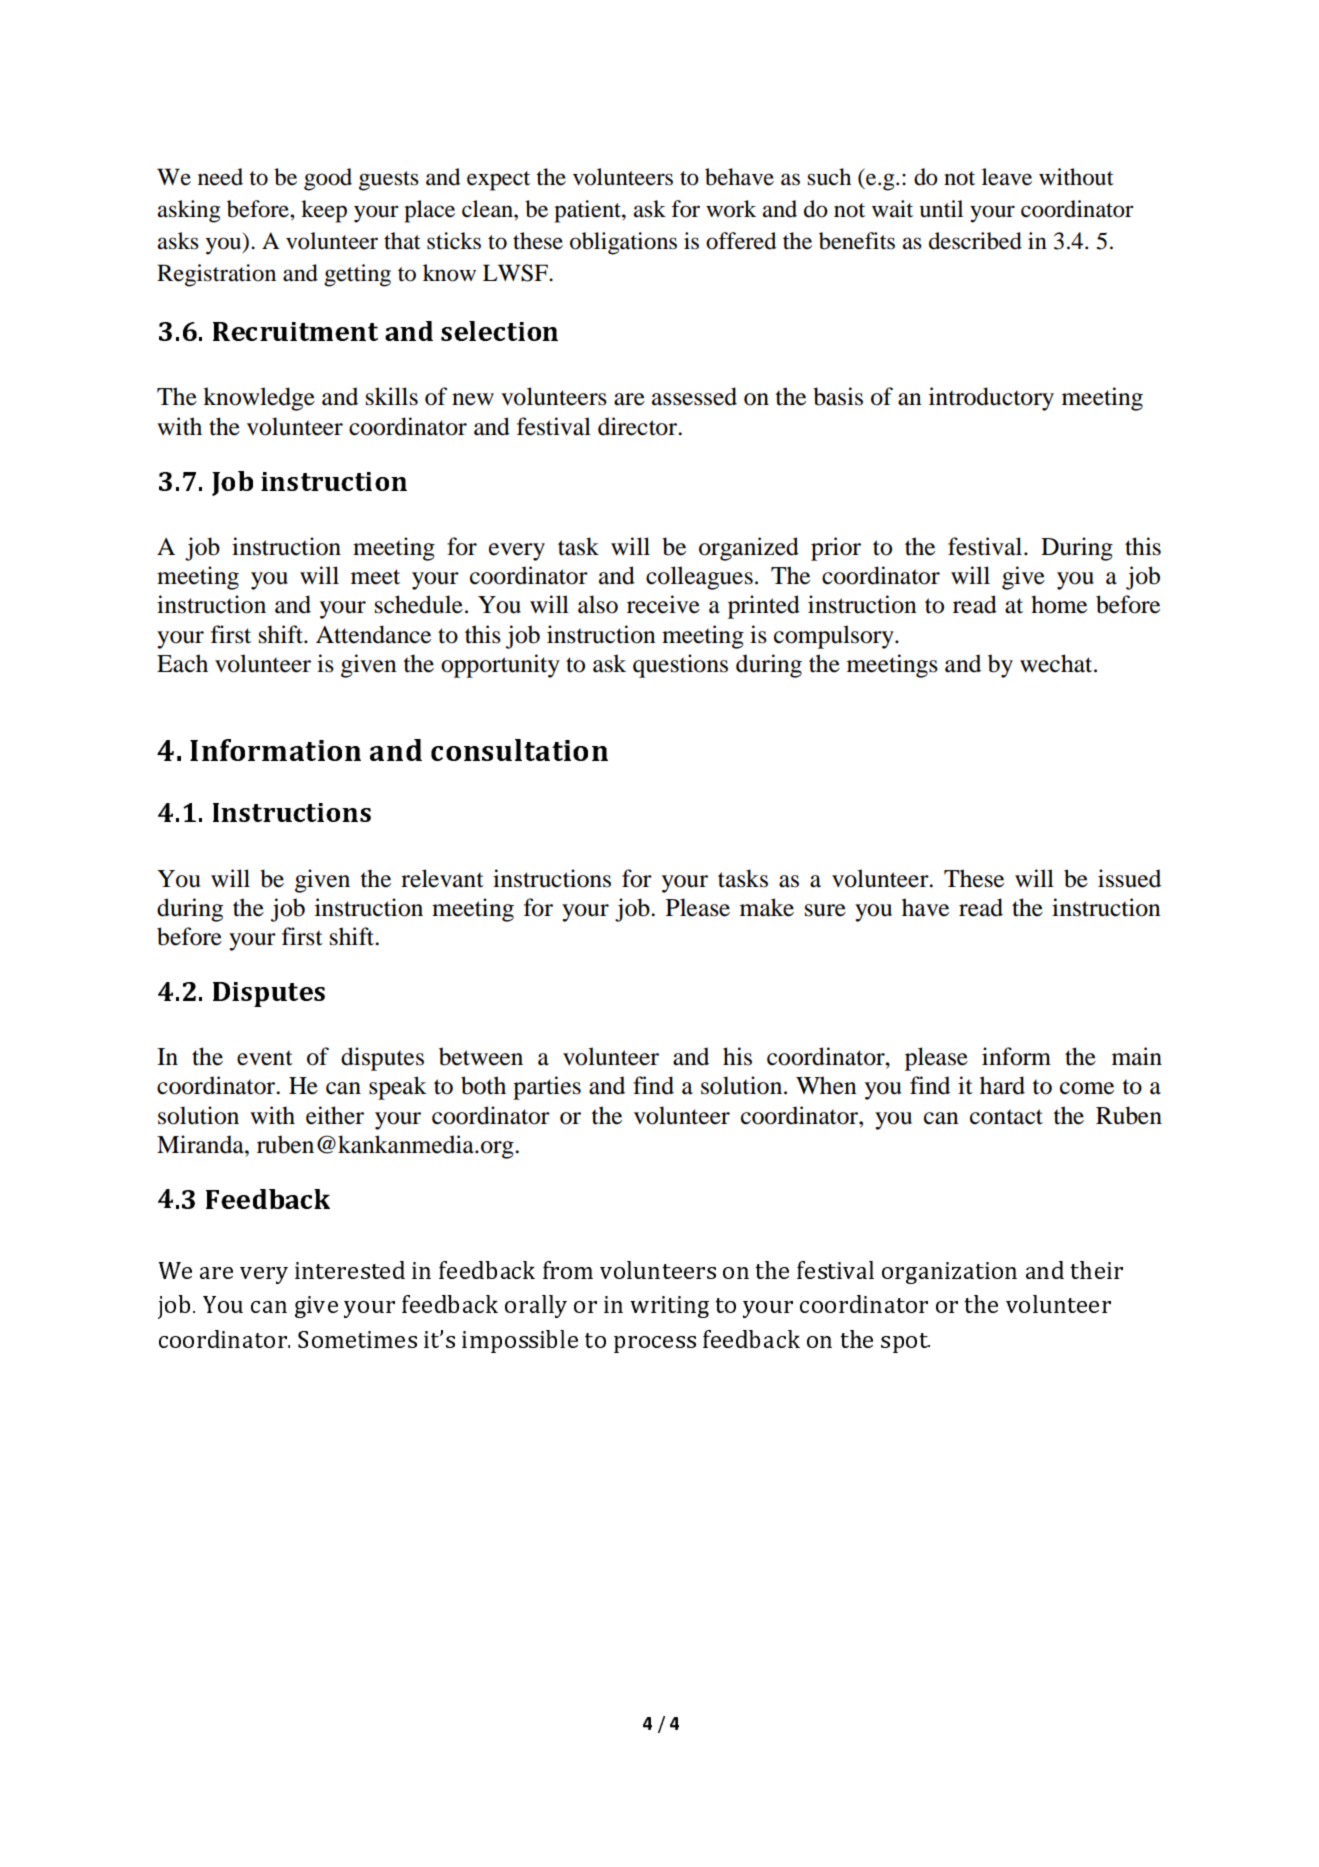 This screenshot has width=1319, height=1867. Describe the element at coordinates (182, 663) in the screenshot. I see `Each` at that location.
